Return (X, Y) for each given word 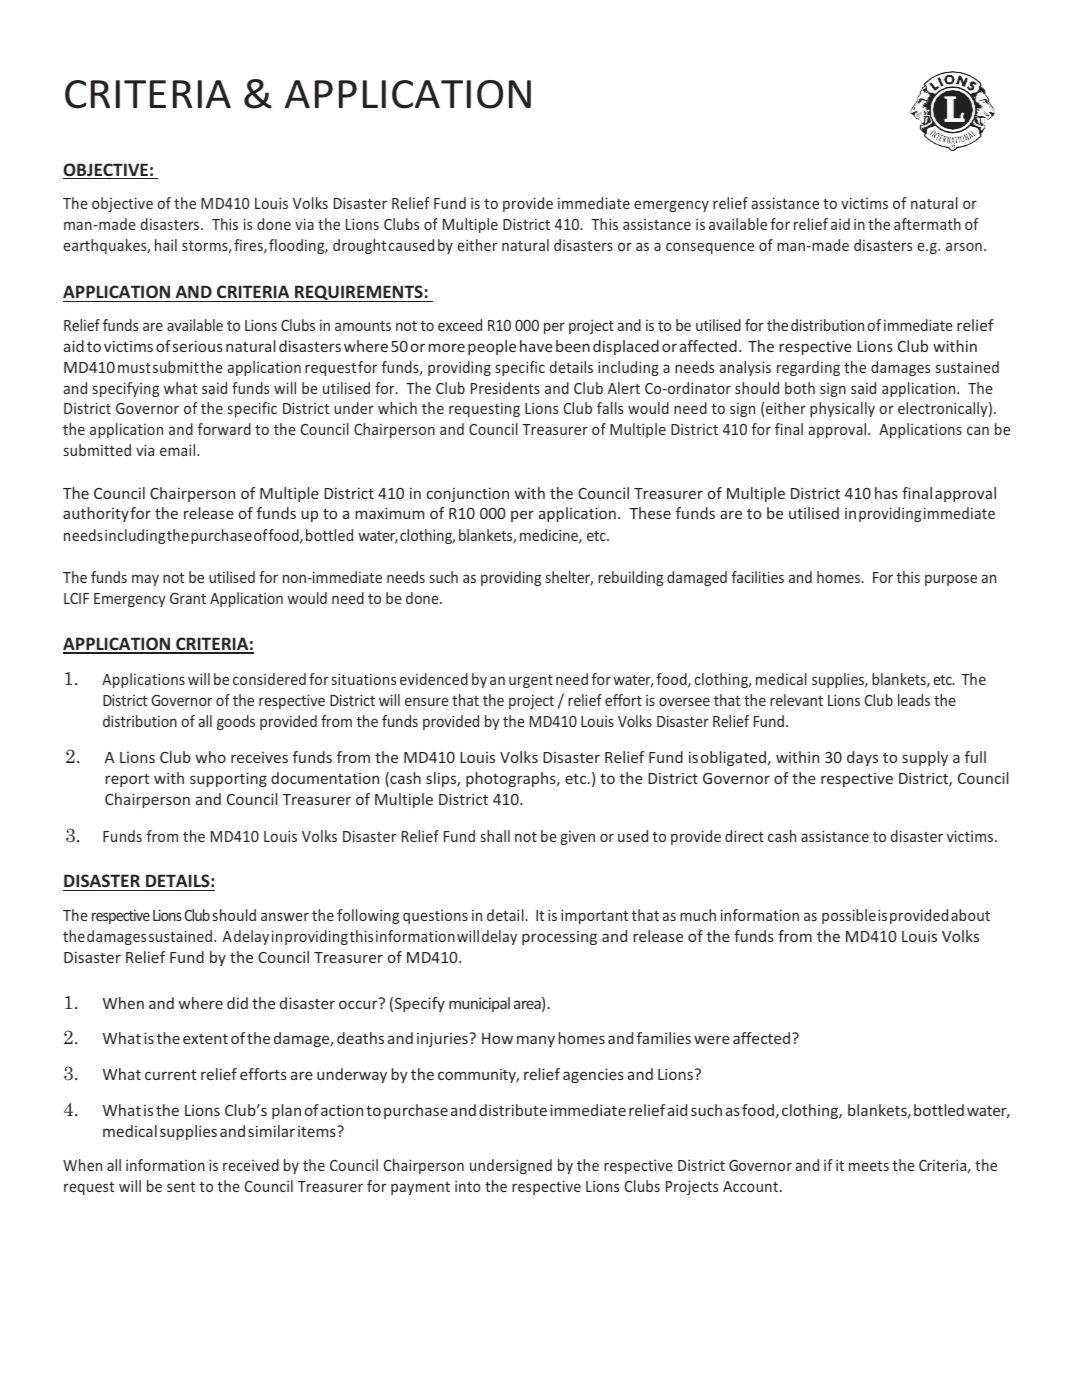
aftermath (927, 224)
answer (285, 916)
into (468, 1186)
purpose (951, 580)
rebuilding (630, 578)
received (251, 1165)
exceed (460, 325)
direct (744, 836)
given (577, 838)
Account (750, 1186)
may (145, 580)
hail (166, 245)
